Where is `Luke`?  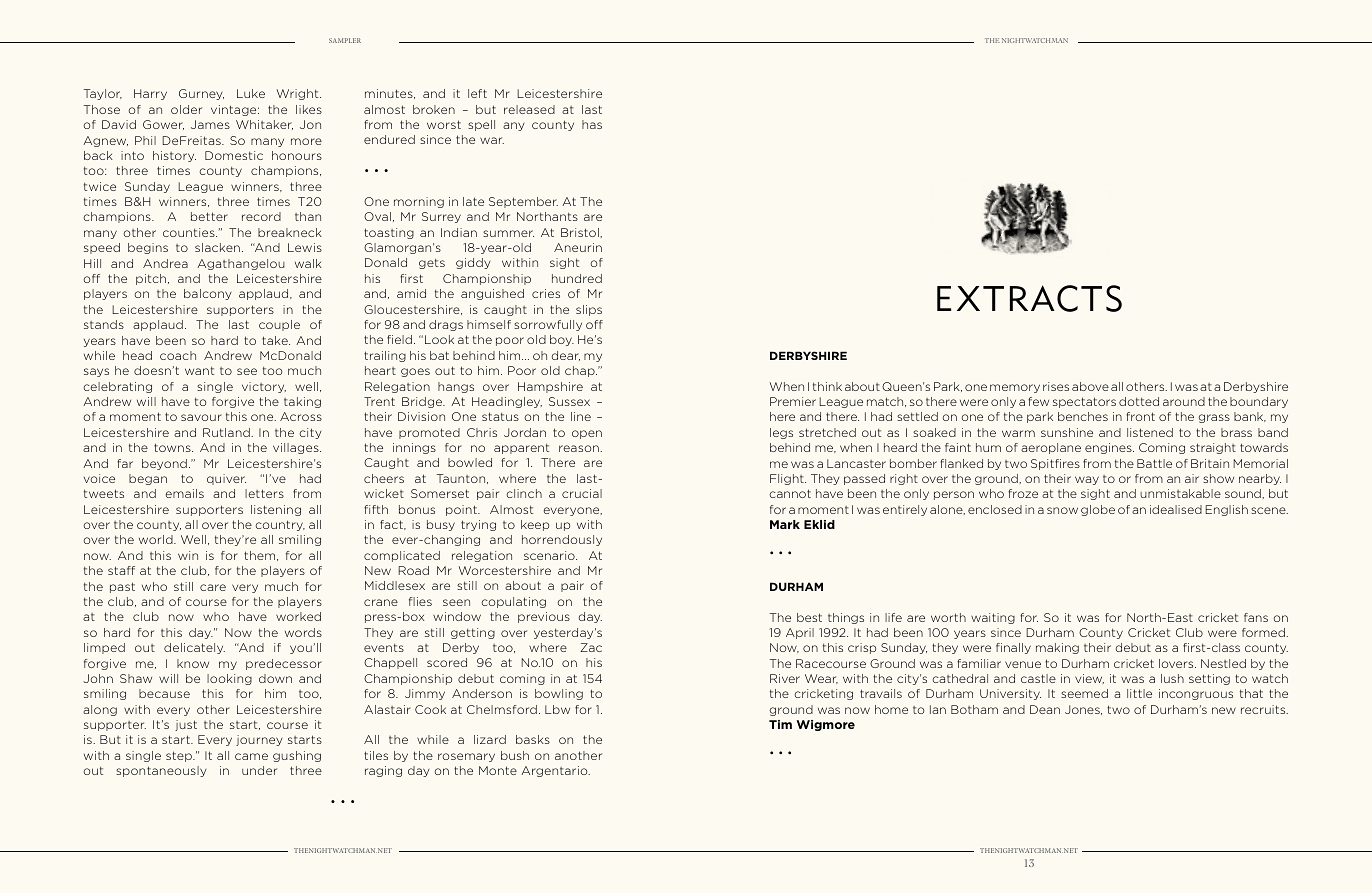
Luke is located at coordinates (251, 93).
